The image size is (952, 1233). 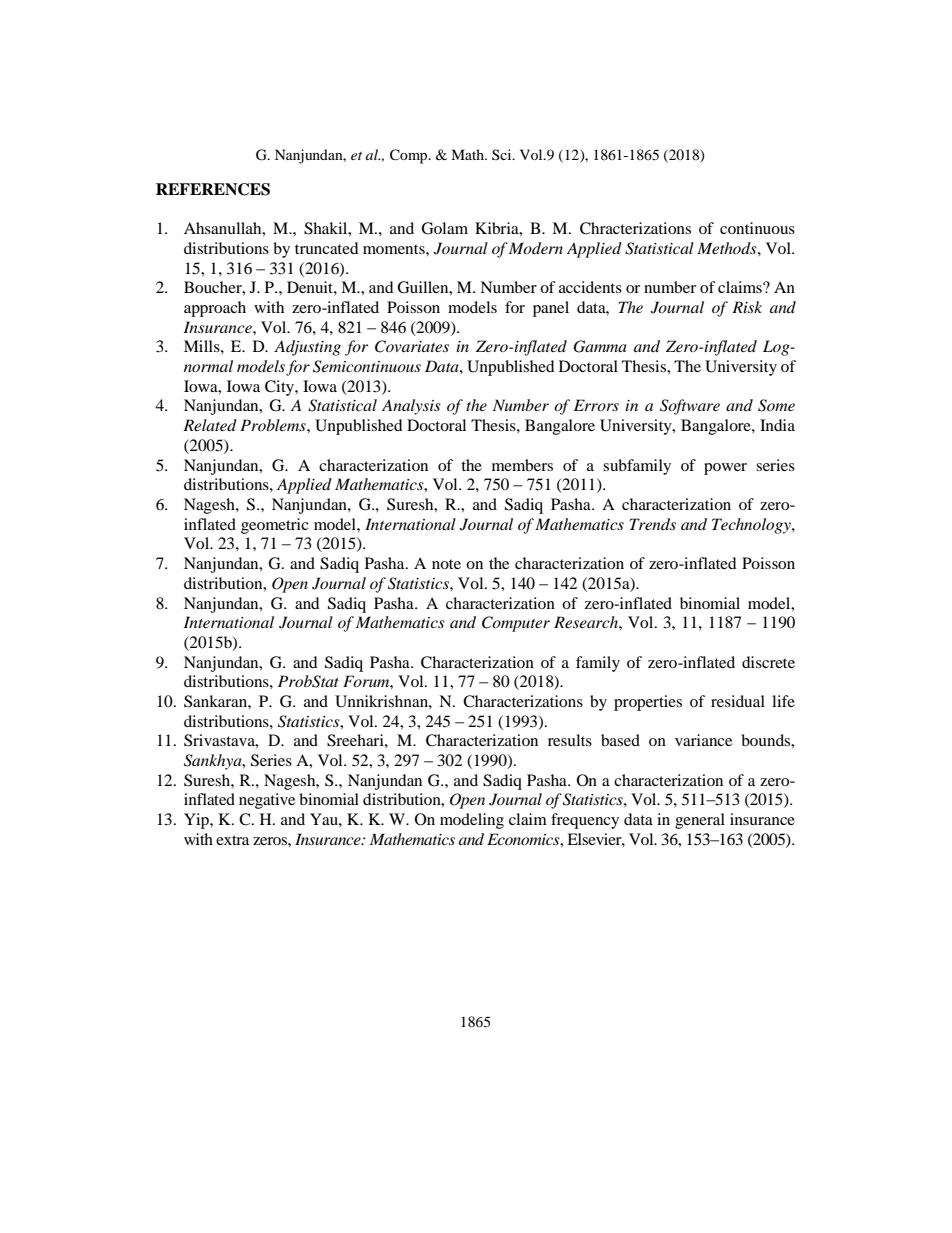 What do you see at coordinates (446, 564) in the screenshot?
I see `note` at bounding box center [446, 564].
